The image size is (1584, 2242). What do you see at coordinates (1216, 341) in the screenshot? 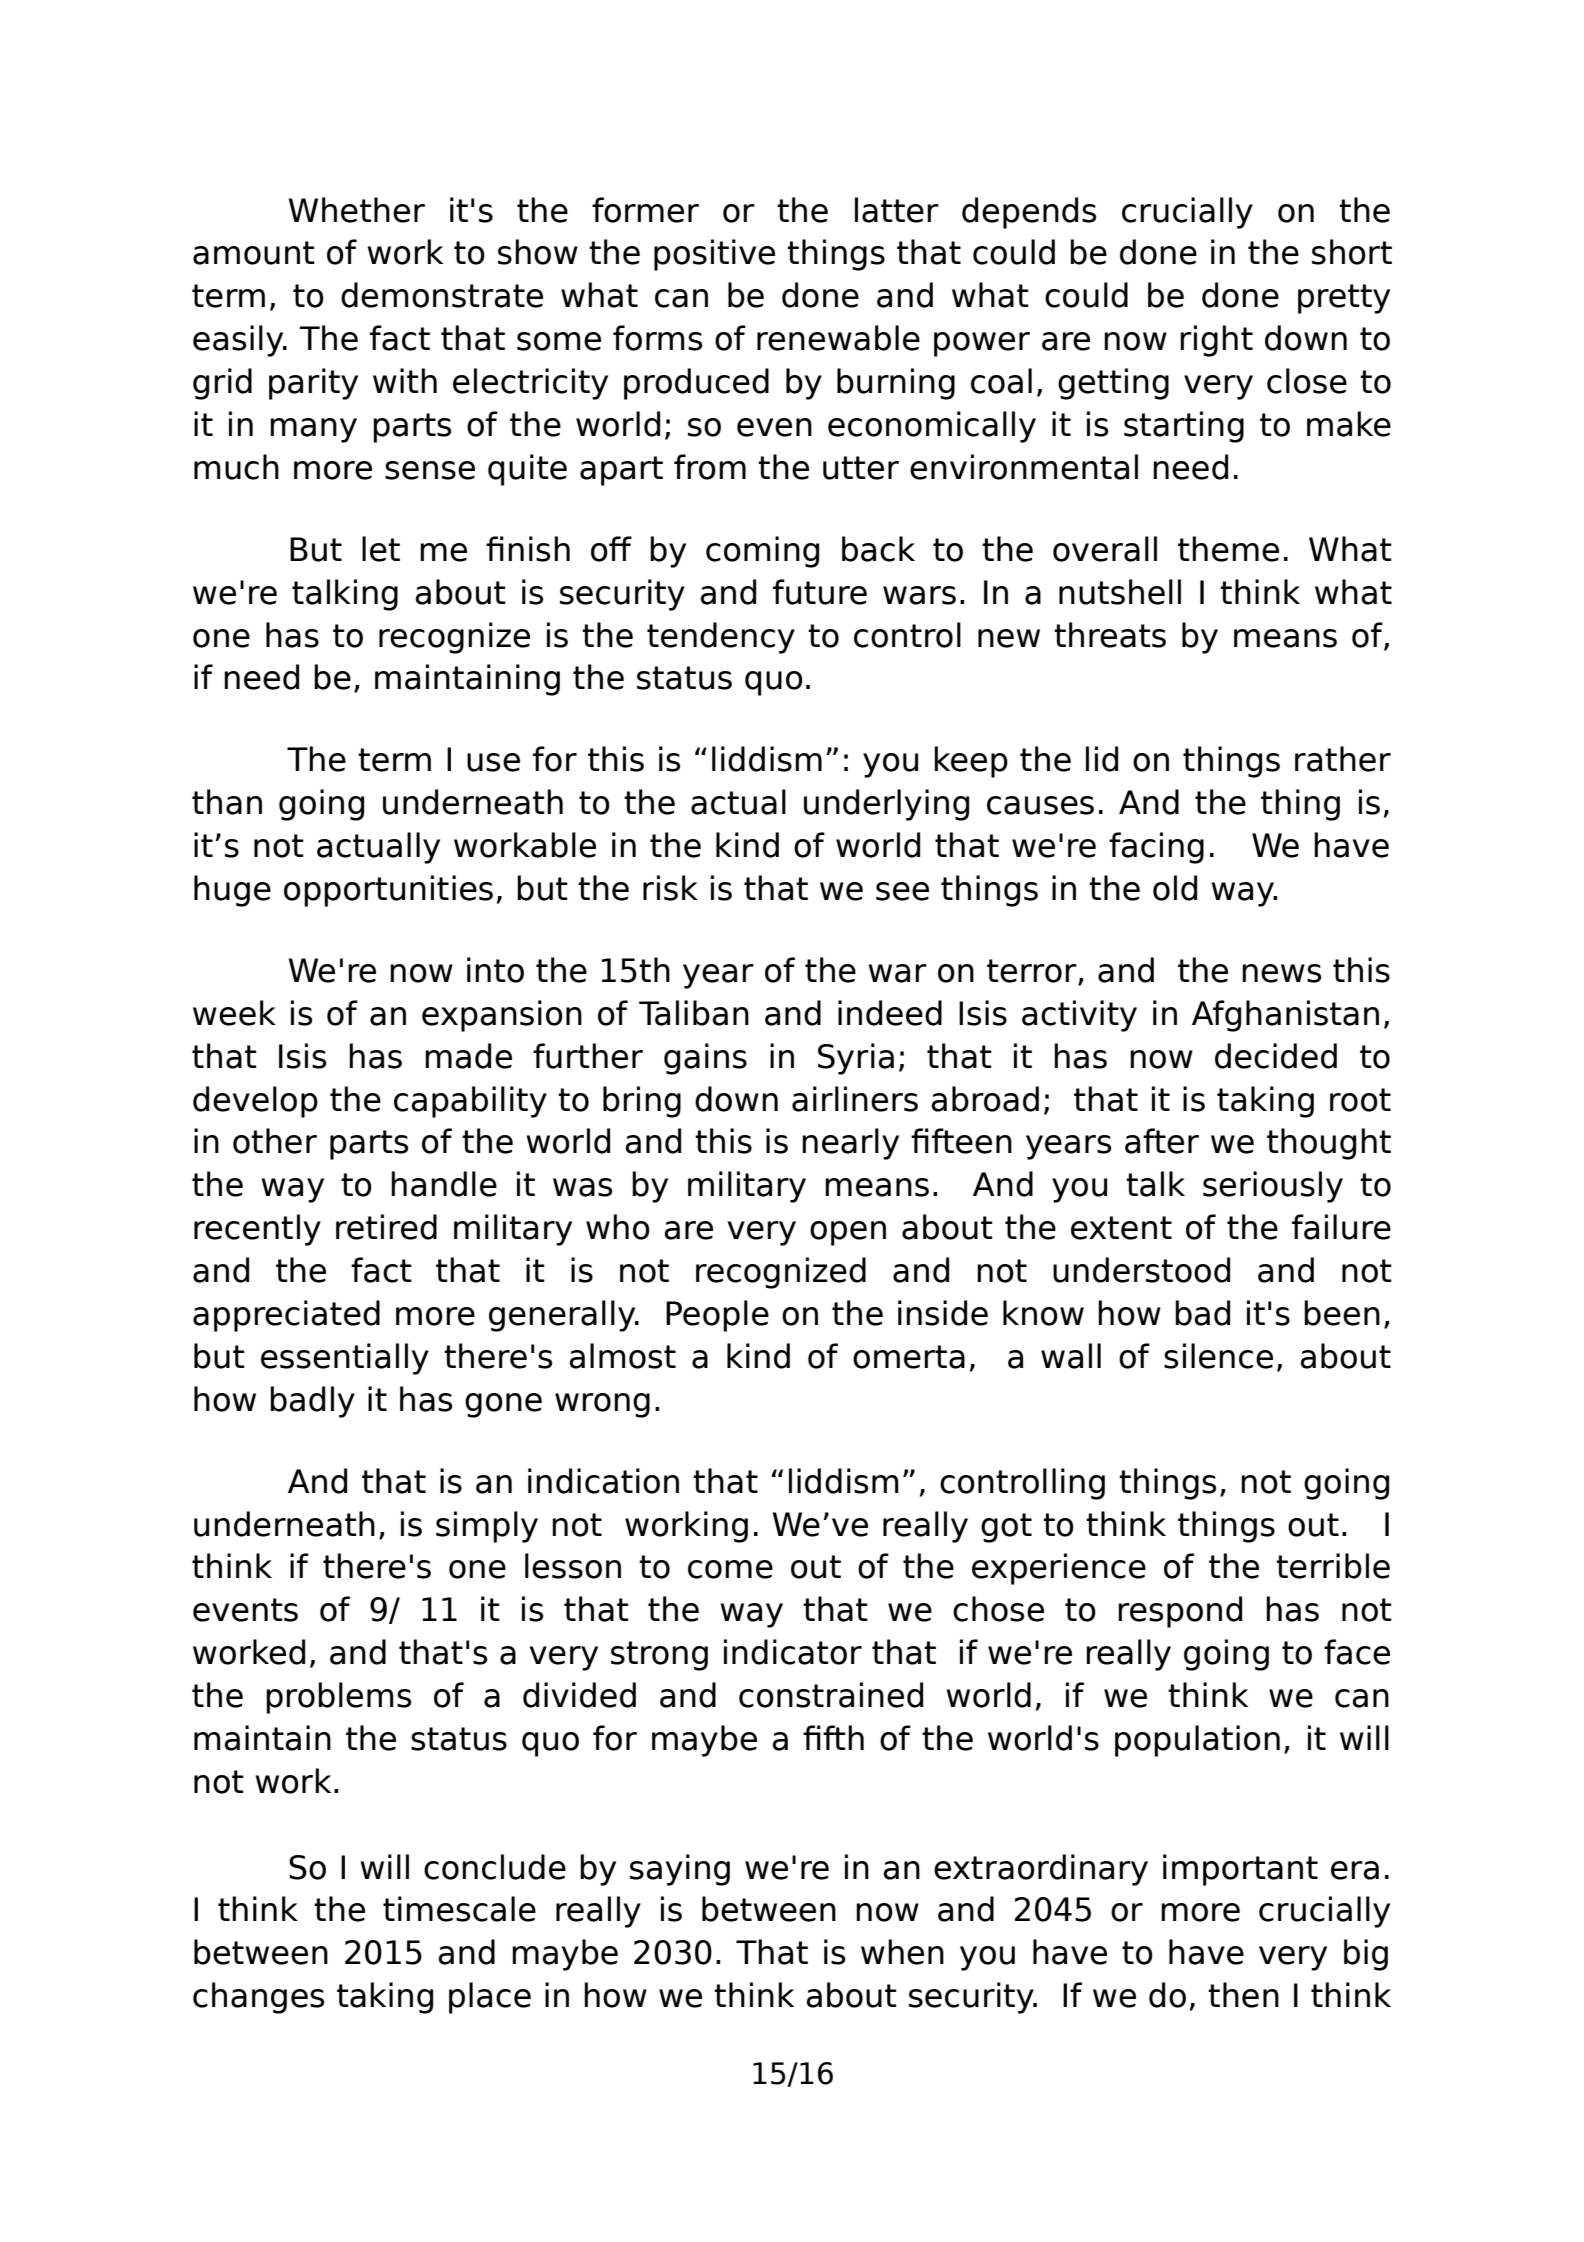
I see `right` at bounding box center [1216, 341].
